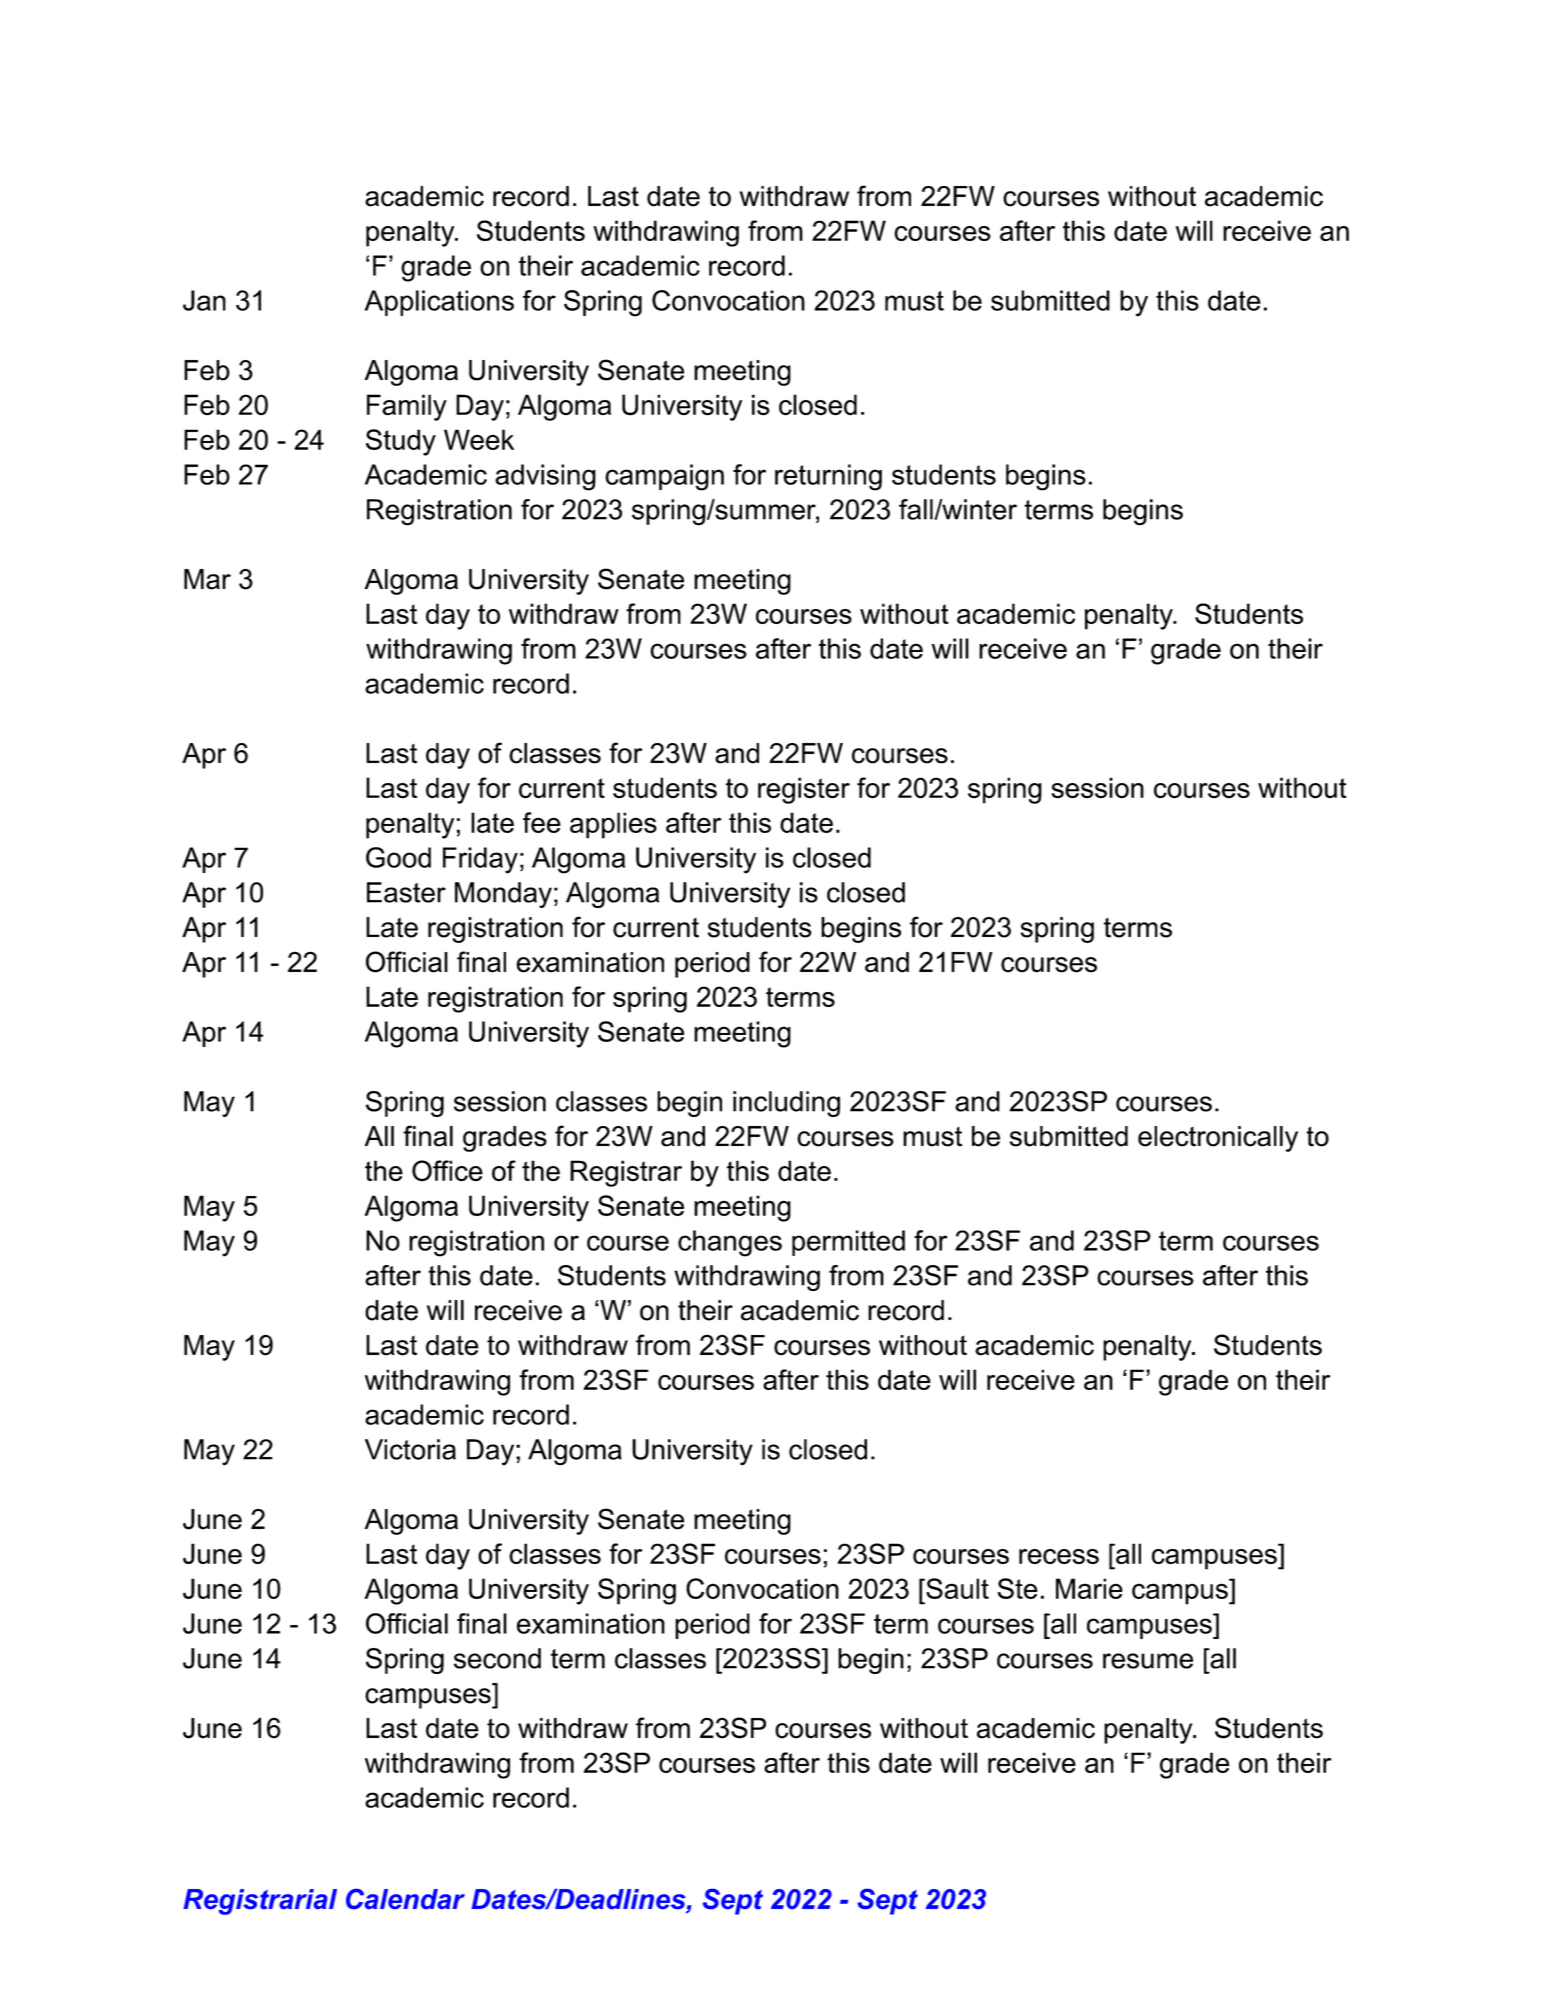 The height and width of the screenshot is (2006, 1550). I want to click on recess, so click(1059, 1556).
